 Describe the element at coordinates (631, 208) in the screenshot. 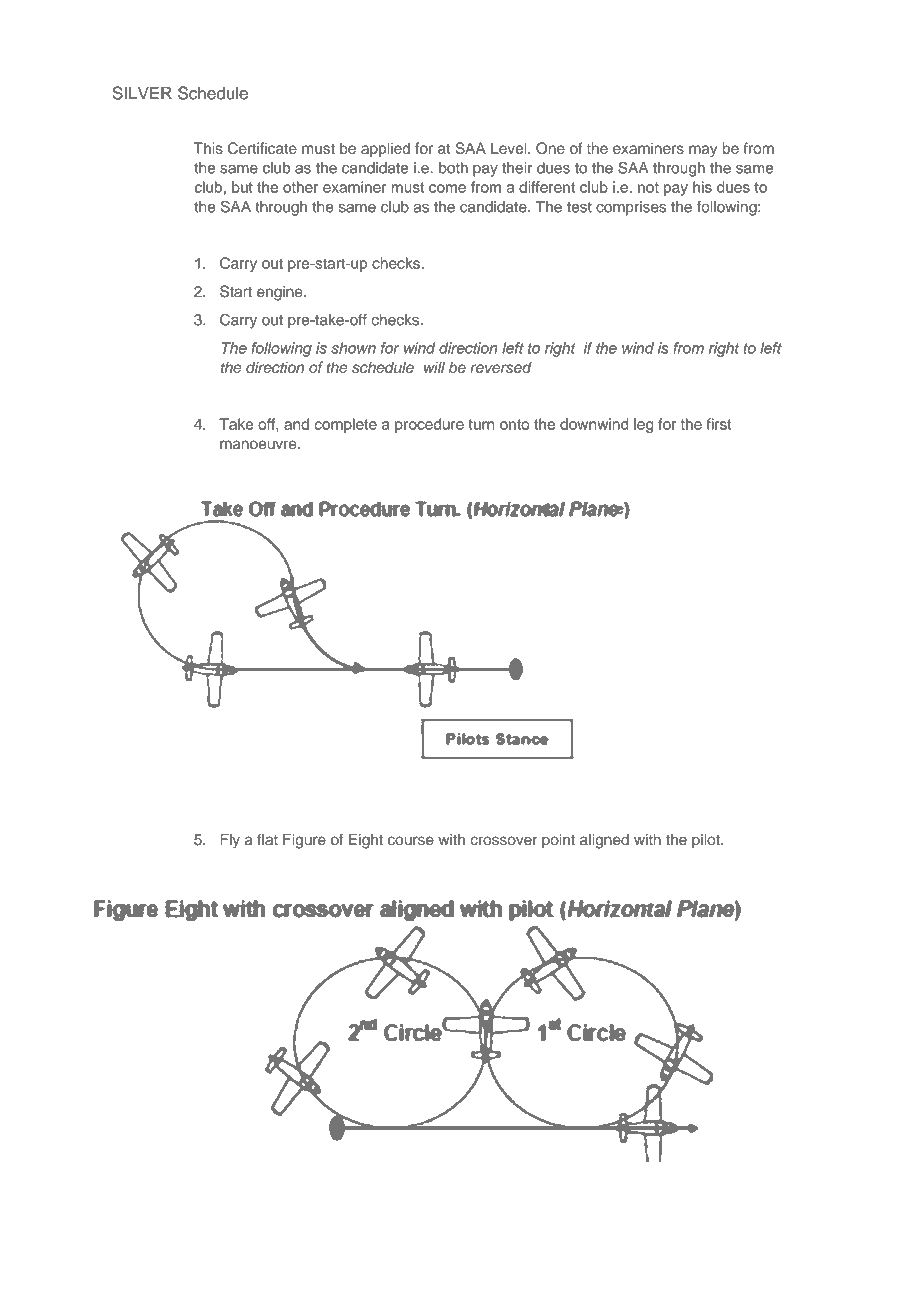

I see `comprises` at that location.
